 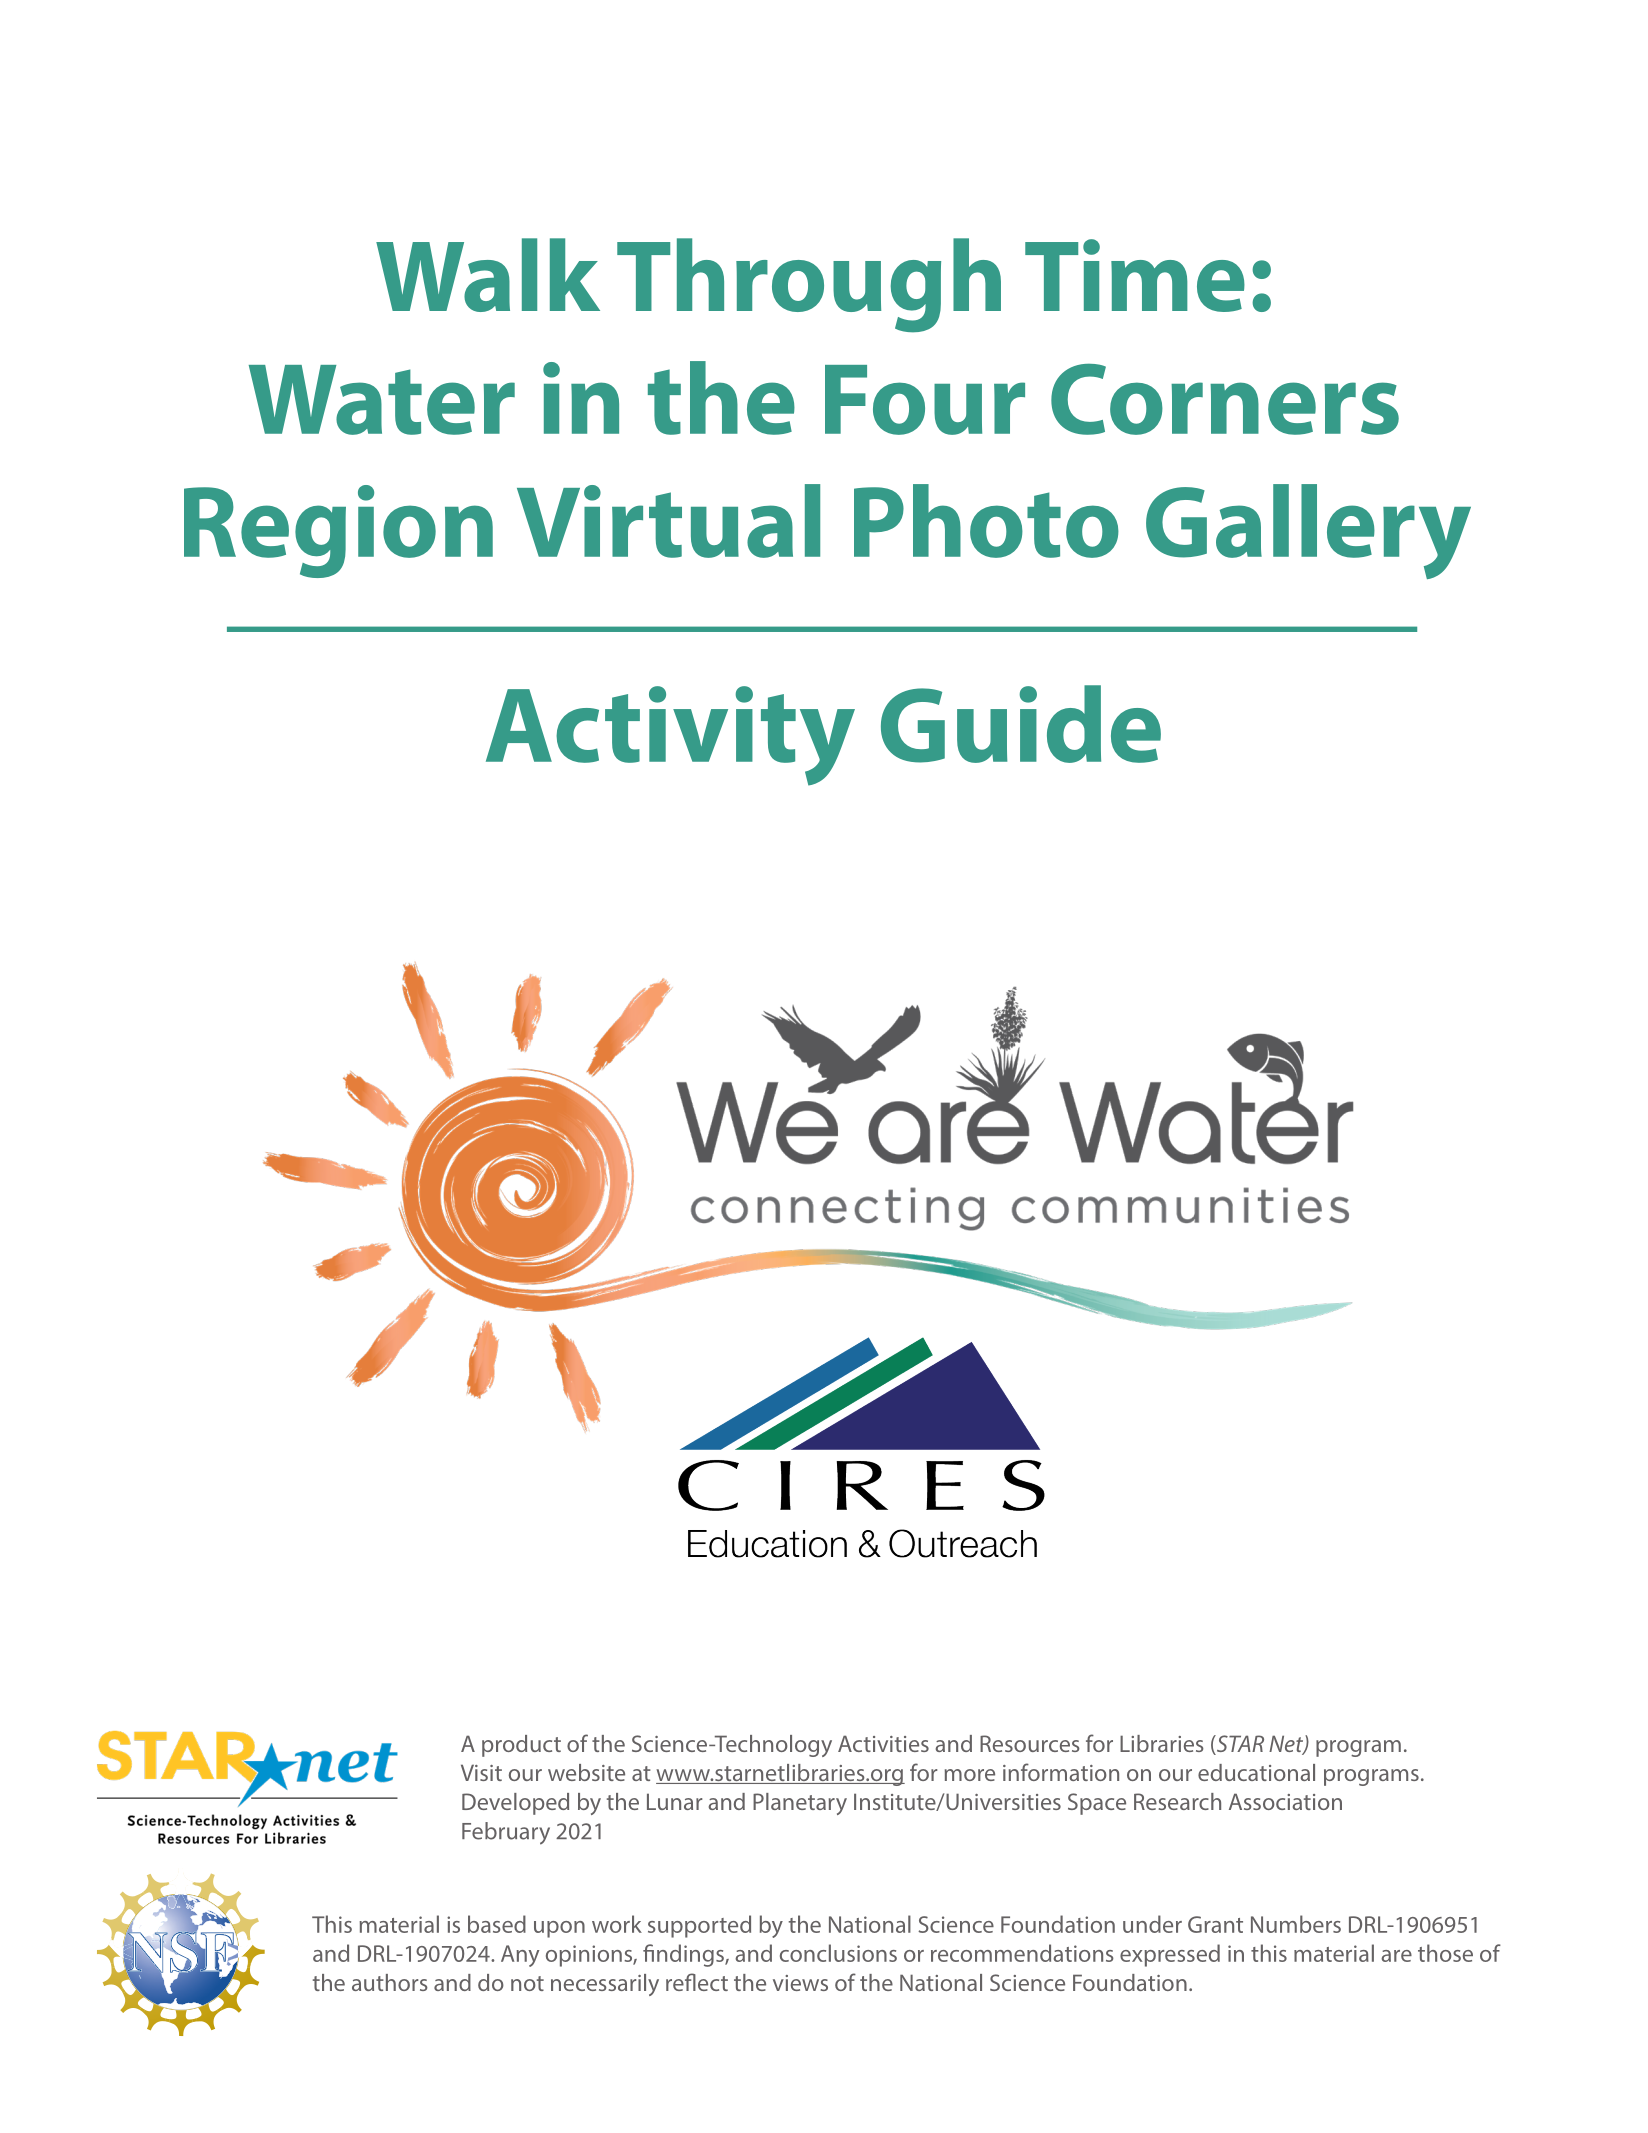 I want to click on Numbers, so click(x=1296, y=1924).
